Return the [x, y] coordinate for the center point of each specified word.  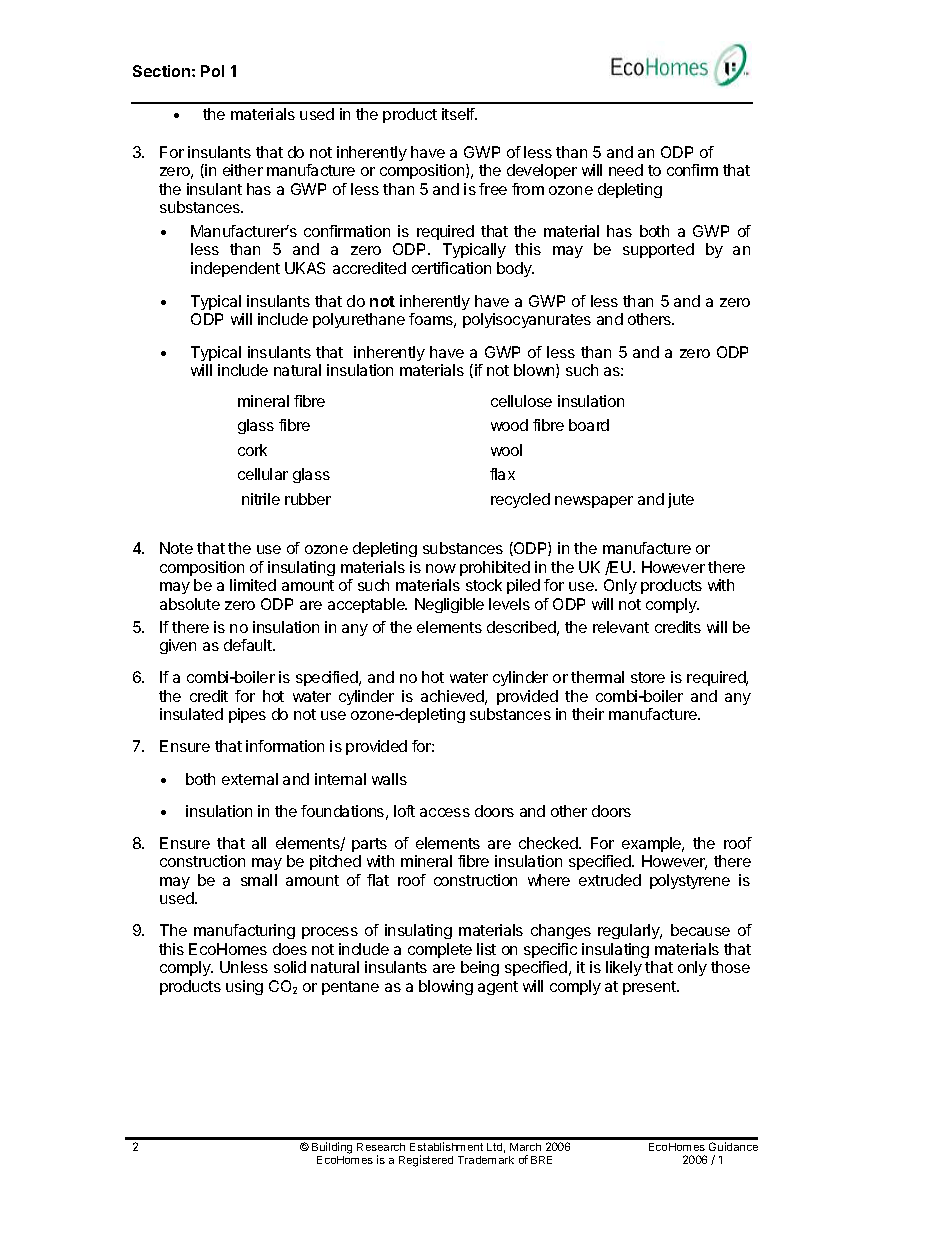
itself [459, 114]
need [626, 170]
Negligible [449, 605]
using [244, 987]
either [243, 170]
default [249, 645]
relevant [621, 627]
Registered [426, 1161]
